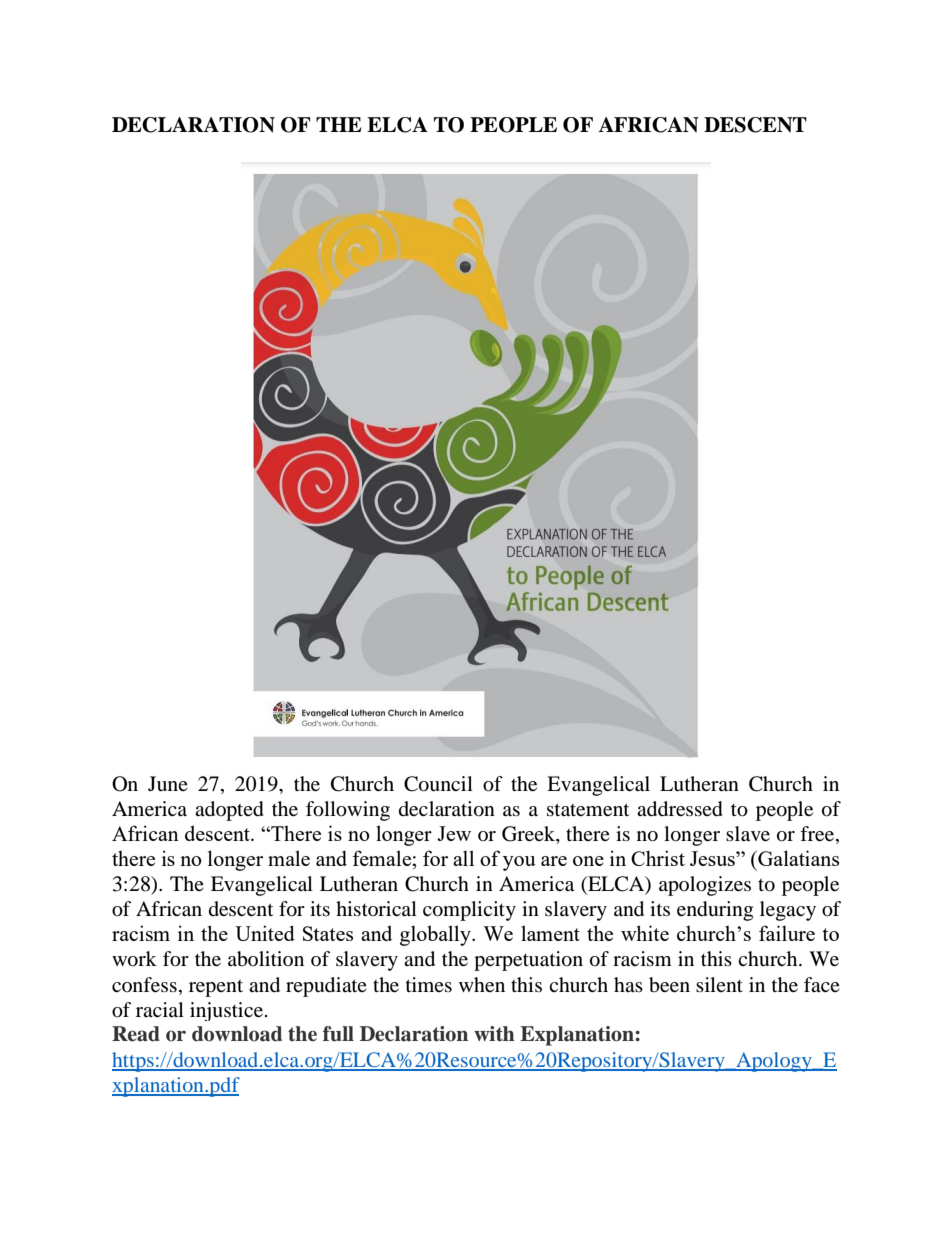 This page has height=1233, width=952. What do you see at coordinates (226, 1011) in the page?
I see `injustice` at bounding box center [226, 1011].
